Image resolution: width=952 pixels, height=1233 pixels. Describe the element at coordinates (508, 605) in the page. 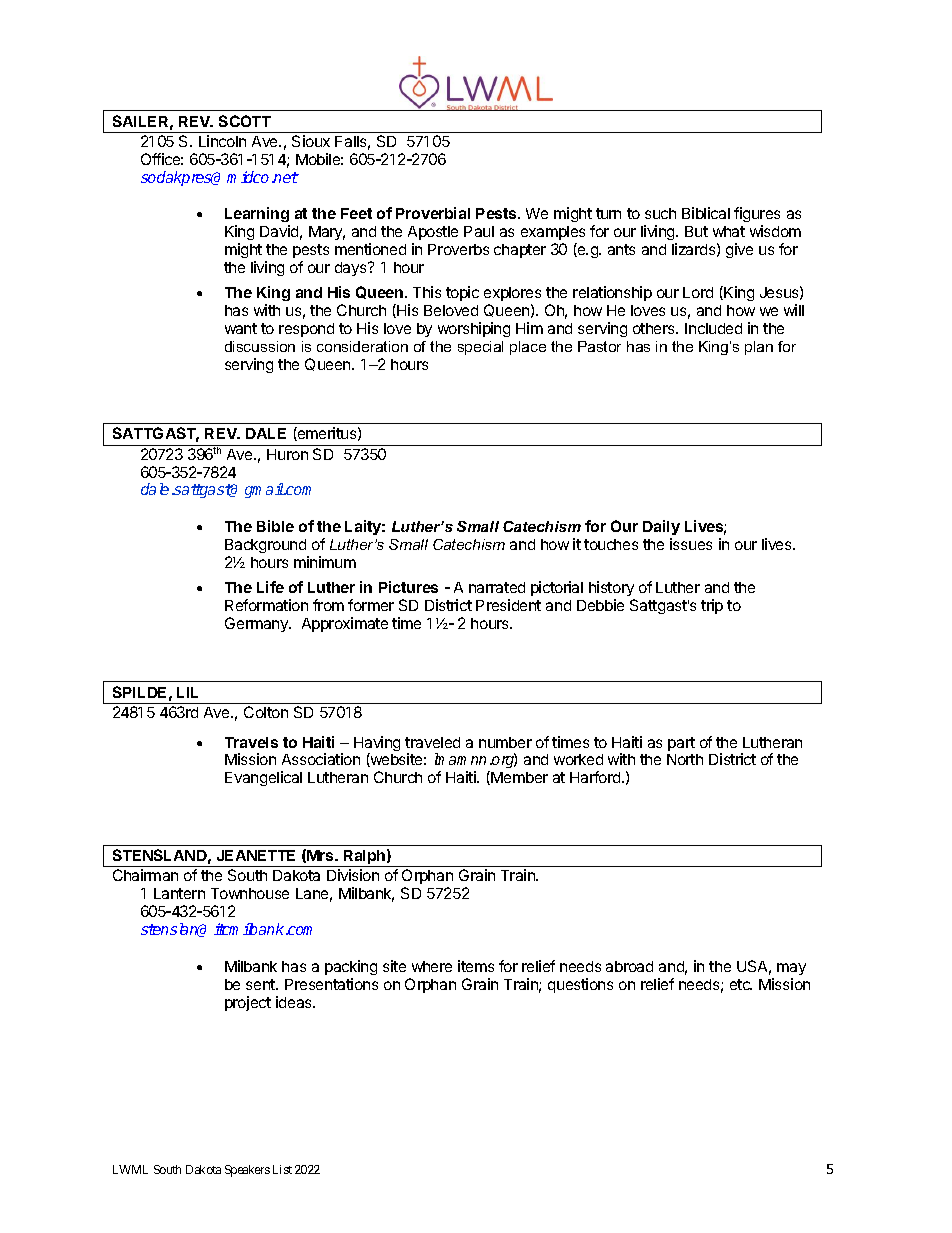

I see `President` at that location.
